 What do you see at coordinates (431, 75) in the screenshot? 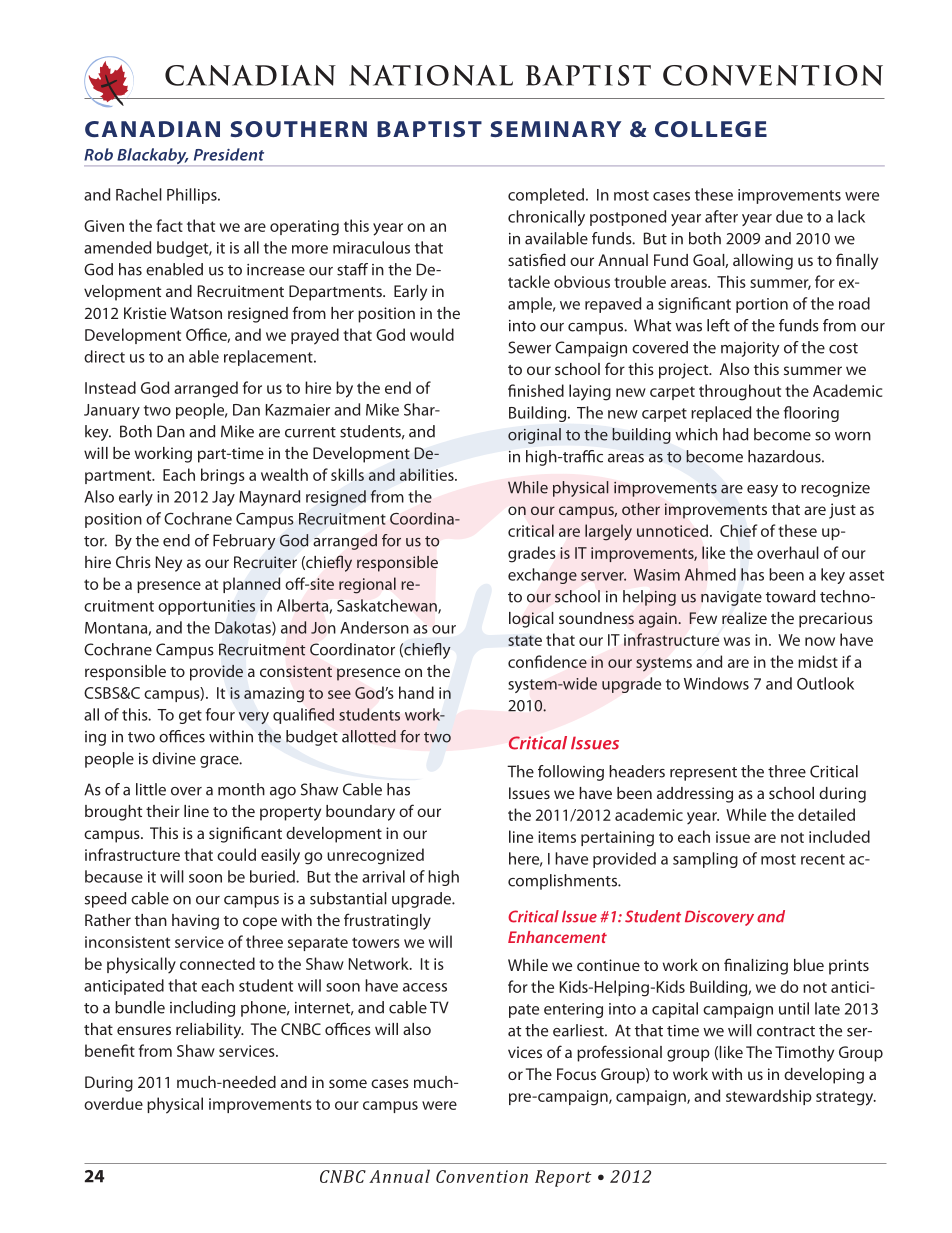
I see `NATIONAL` at bounding box center [431, 75].
